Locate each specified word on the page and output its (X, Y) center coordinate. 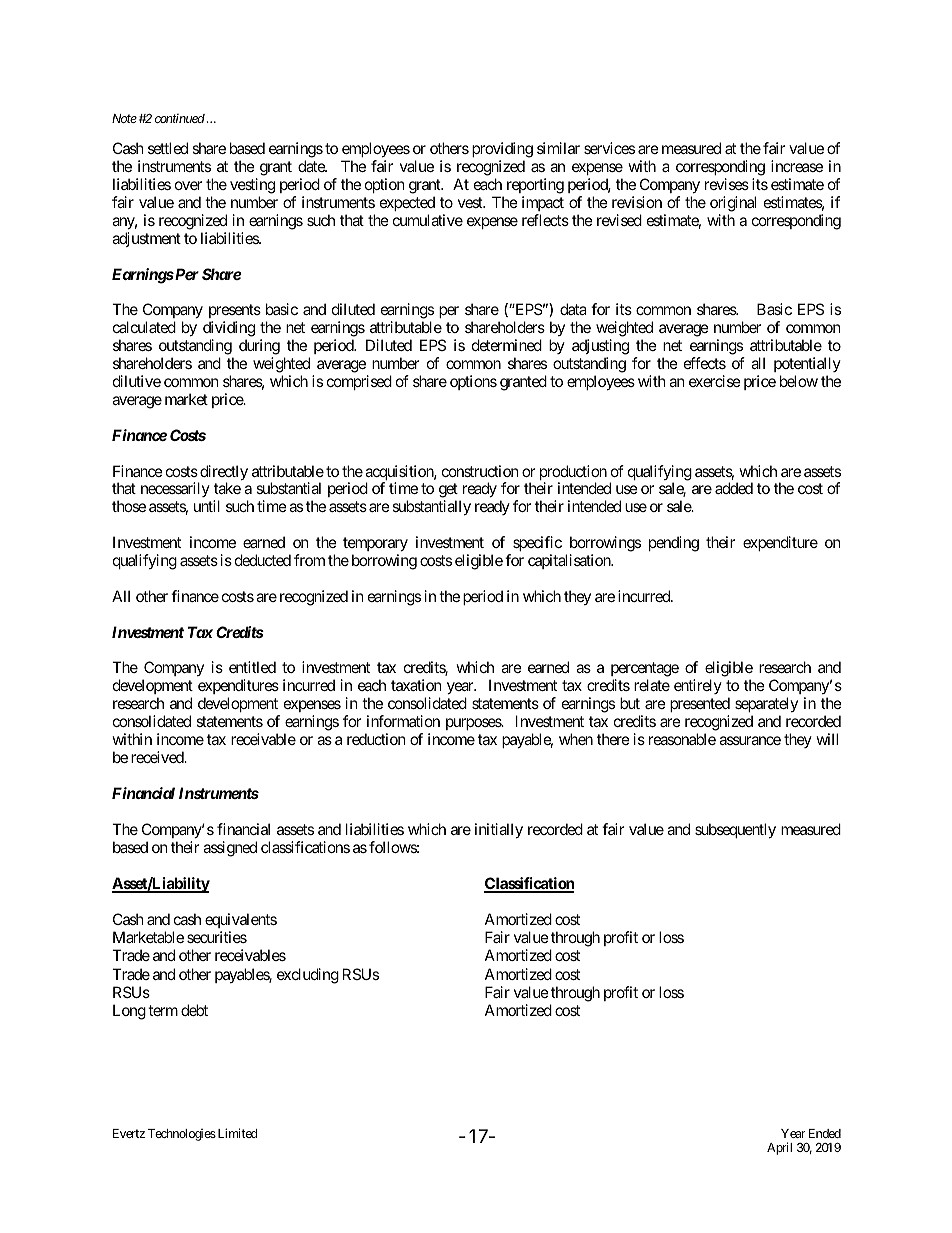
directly (223, 474)
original (733, 204)
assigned (230, 849)
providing (502, 151)
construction (480, 471)
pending (674, 544)
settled (168, 148)
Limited (236, 1133)
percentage (645, 671)
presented (700, 706)
